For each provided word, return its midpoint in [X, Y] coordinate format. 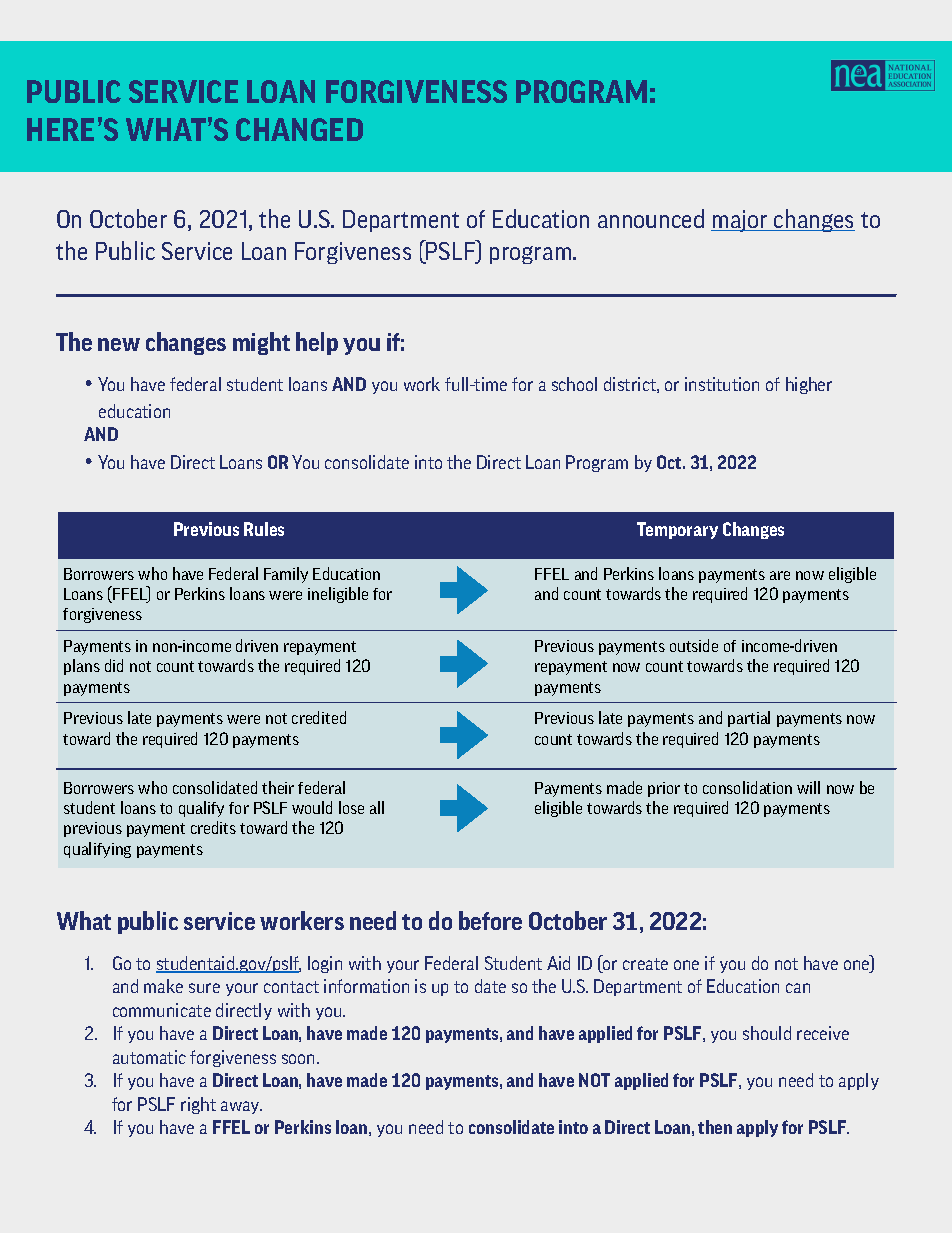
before [490, 920]
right [198, 1105]
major [740, 221]
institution [722, 384]
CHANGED [299, 129]
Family [286, 575]
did [114, 665]
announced [651, 218]
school [574, 384]
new [119, 344]
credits [213, 827]
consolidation [747, 787]
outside [694, 645]
